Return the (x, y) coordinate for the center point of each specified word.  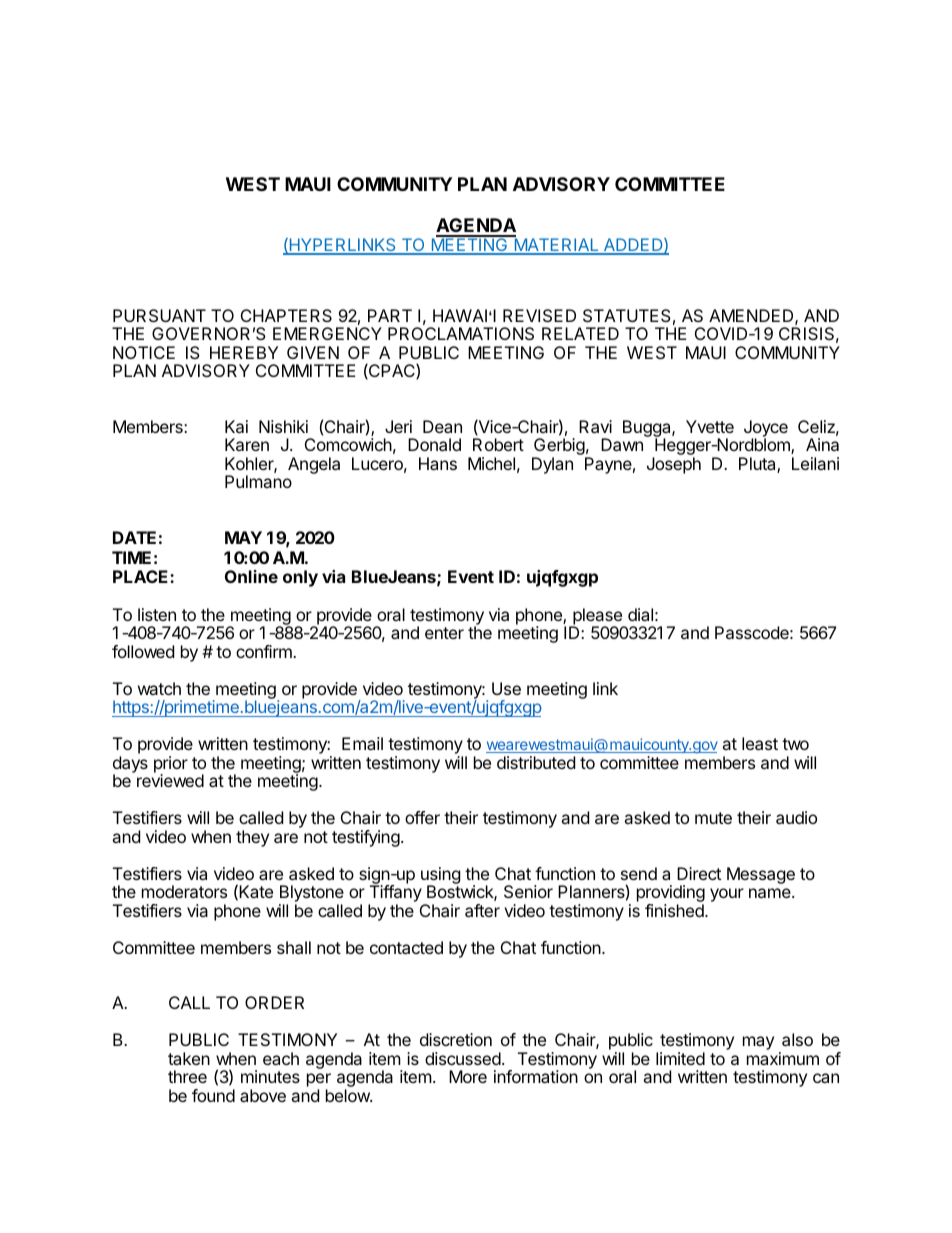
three (187, 1076)
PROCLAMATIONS (461, 333)
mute (713, 818)
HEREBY (244, 352)
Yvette (710, 426)
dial (640, 614)
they (252, 838)
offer (422, 817)
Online (251, 576)
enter (444, 633)
